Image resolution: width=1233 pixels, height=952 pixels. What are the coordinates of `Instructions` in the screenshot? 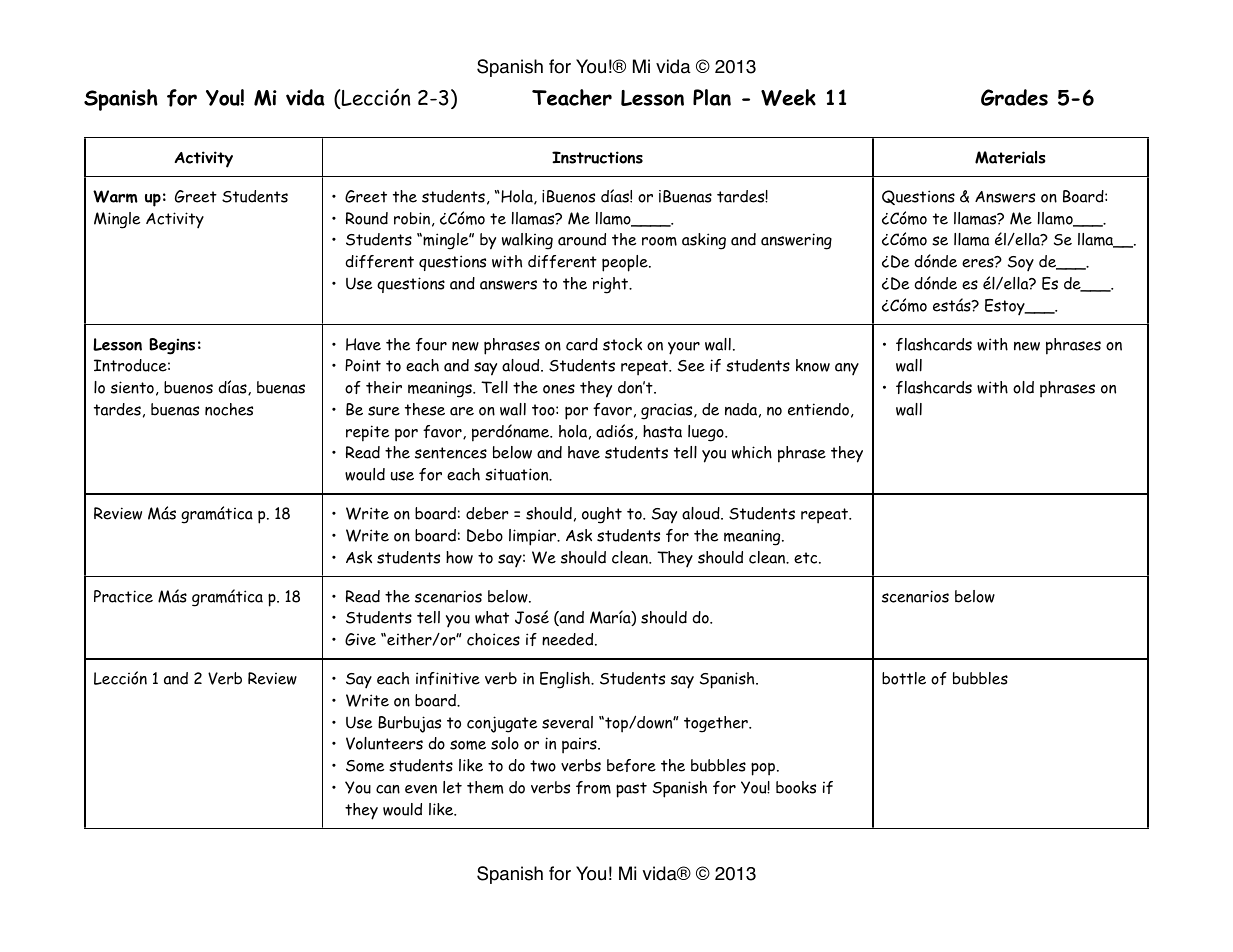 It's located at (597, 157).
